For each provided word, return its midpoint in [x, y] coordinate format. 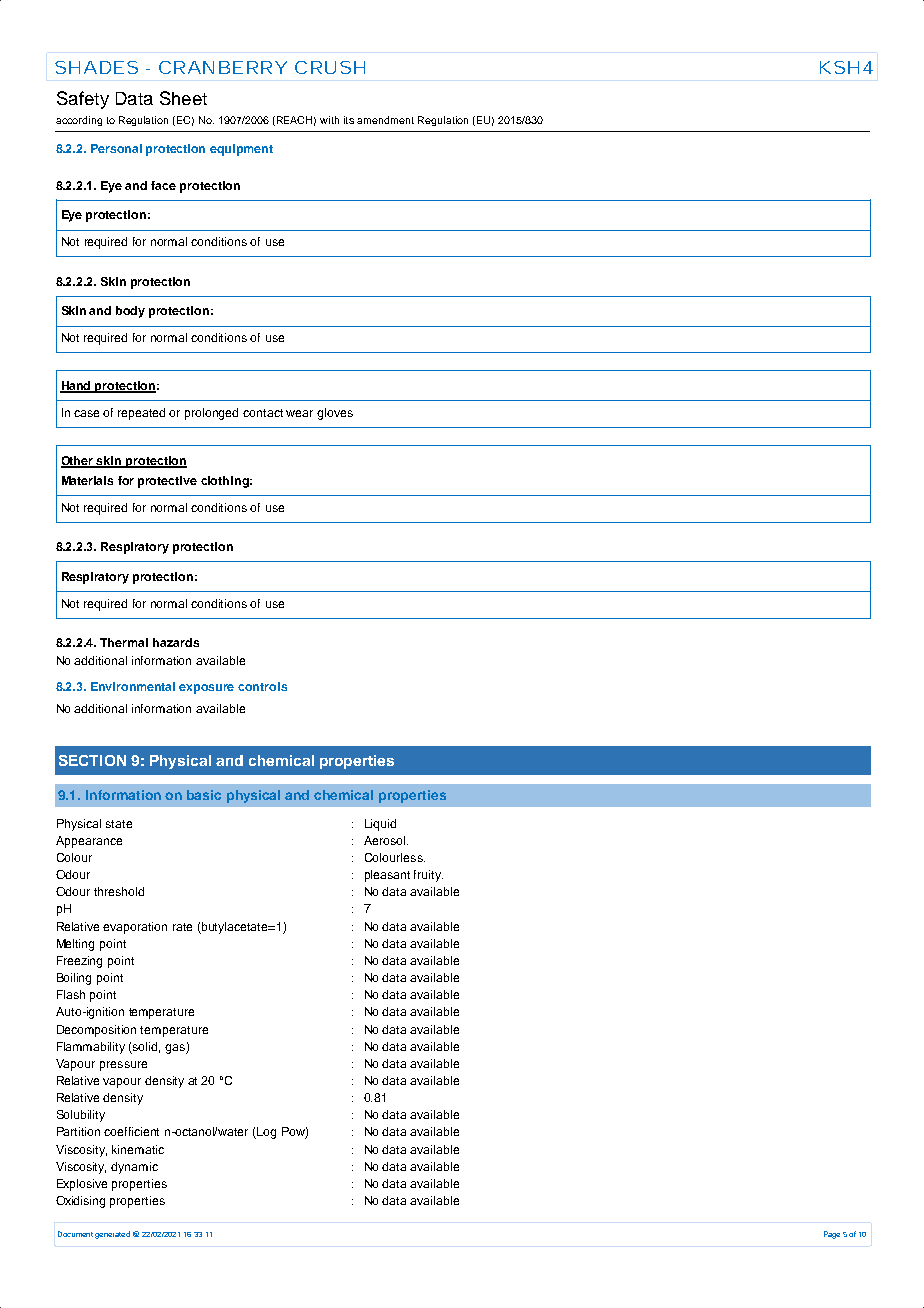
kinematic [138, 1149]
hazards [176, 642]
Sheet [183, 98]
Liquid [380, 825]
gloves [335, 414]
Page [832, 1235]
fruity [428, 876]
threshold [119, 891]
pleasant [387, 876]
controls [262, 686]
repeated [141, 414]
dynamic [134, 1168]
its [349, 120]
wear [299, 413]
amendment [385, 120]
